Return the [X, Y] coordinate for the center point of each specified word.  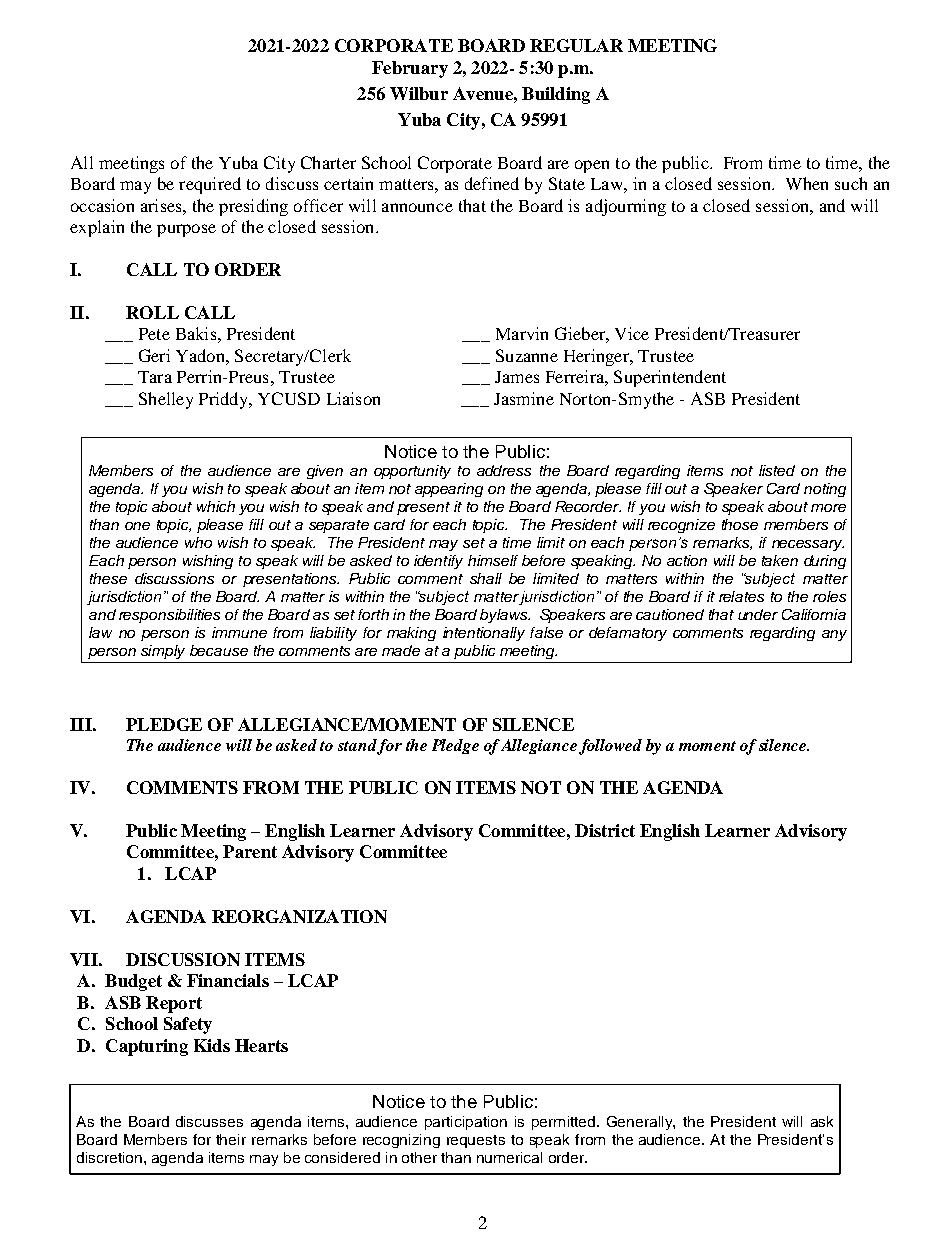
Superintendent [670, 378]
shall [486, 578]
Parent [250, 851]
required [210, 185]
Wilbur [419, 93]
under [758, 614]
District [605, 830]
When [807, 183]
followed [610, 747]
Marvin [522, 333]
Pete [154, 334]
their [231, 1139]
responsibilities [169, 616]
